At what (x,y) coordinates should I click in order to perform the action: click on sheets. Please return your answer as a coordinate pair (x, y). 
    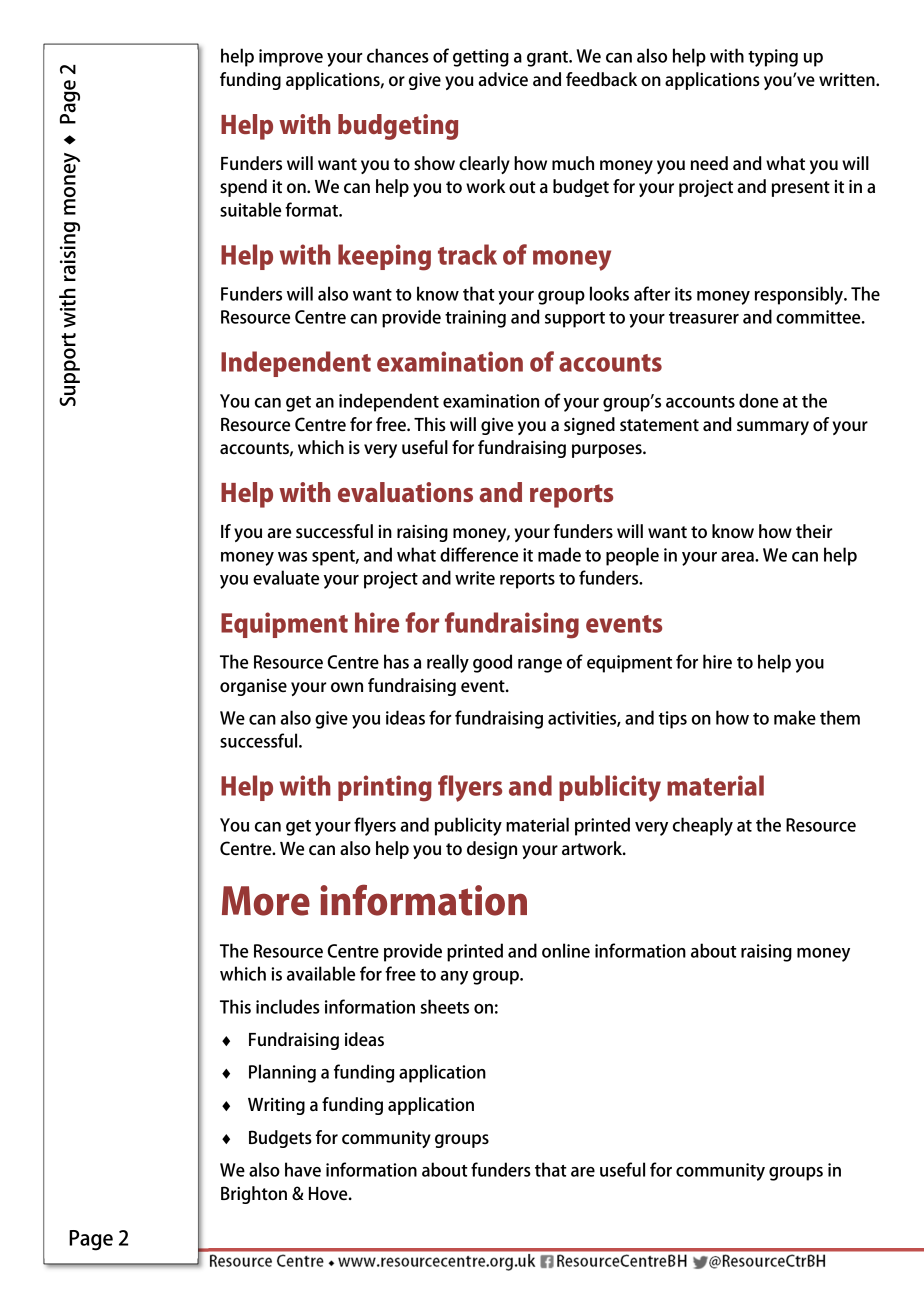
    Looking at the image, I should click on (444, 1006).
